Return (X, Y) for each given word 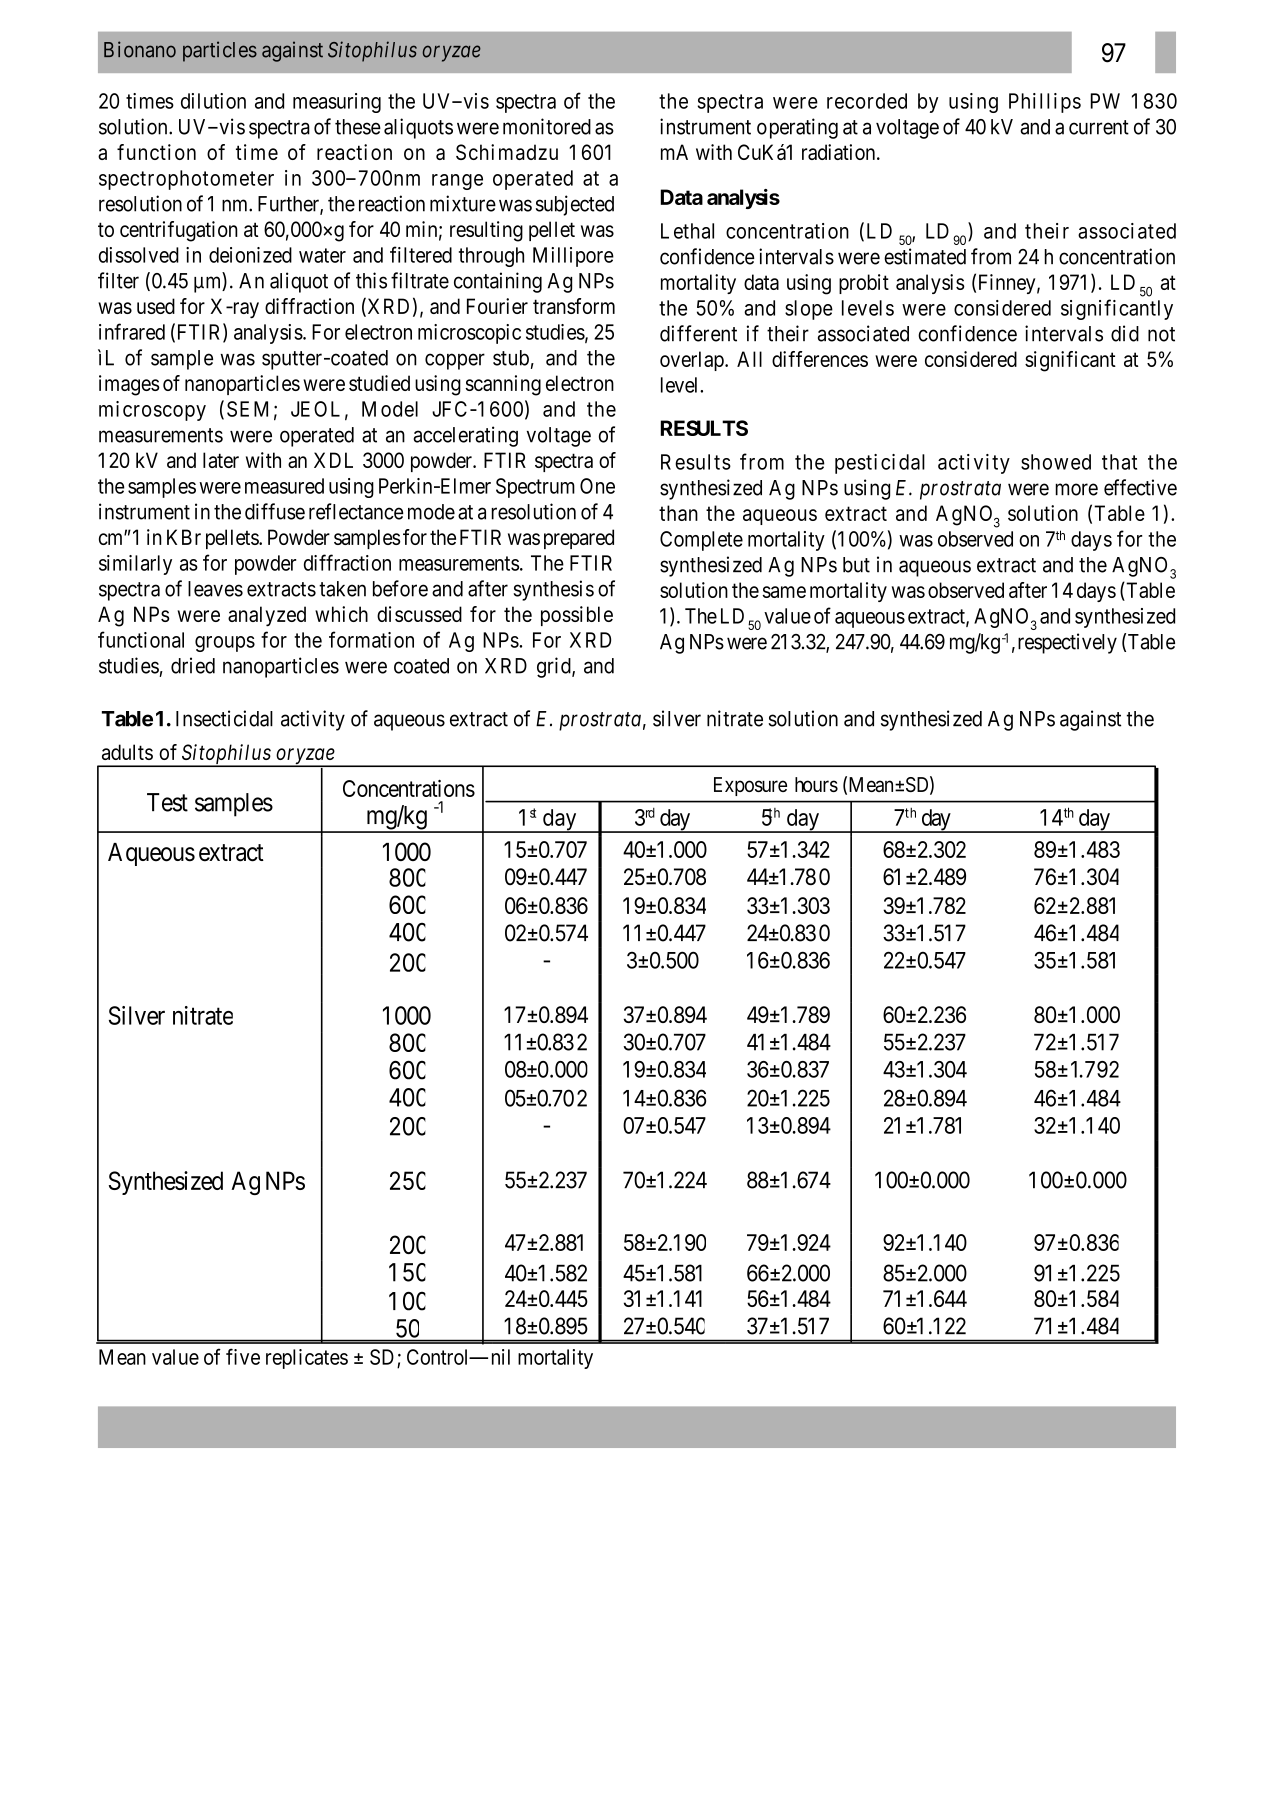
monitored (547, 126)
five (243, 1356)
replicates (307, 1359)
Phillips (1045, 103)
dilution (213, 101)
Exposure (750, 786)
